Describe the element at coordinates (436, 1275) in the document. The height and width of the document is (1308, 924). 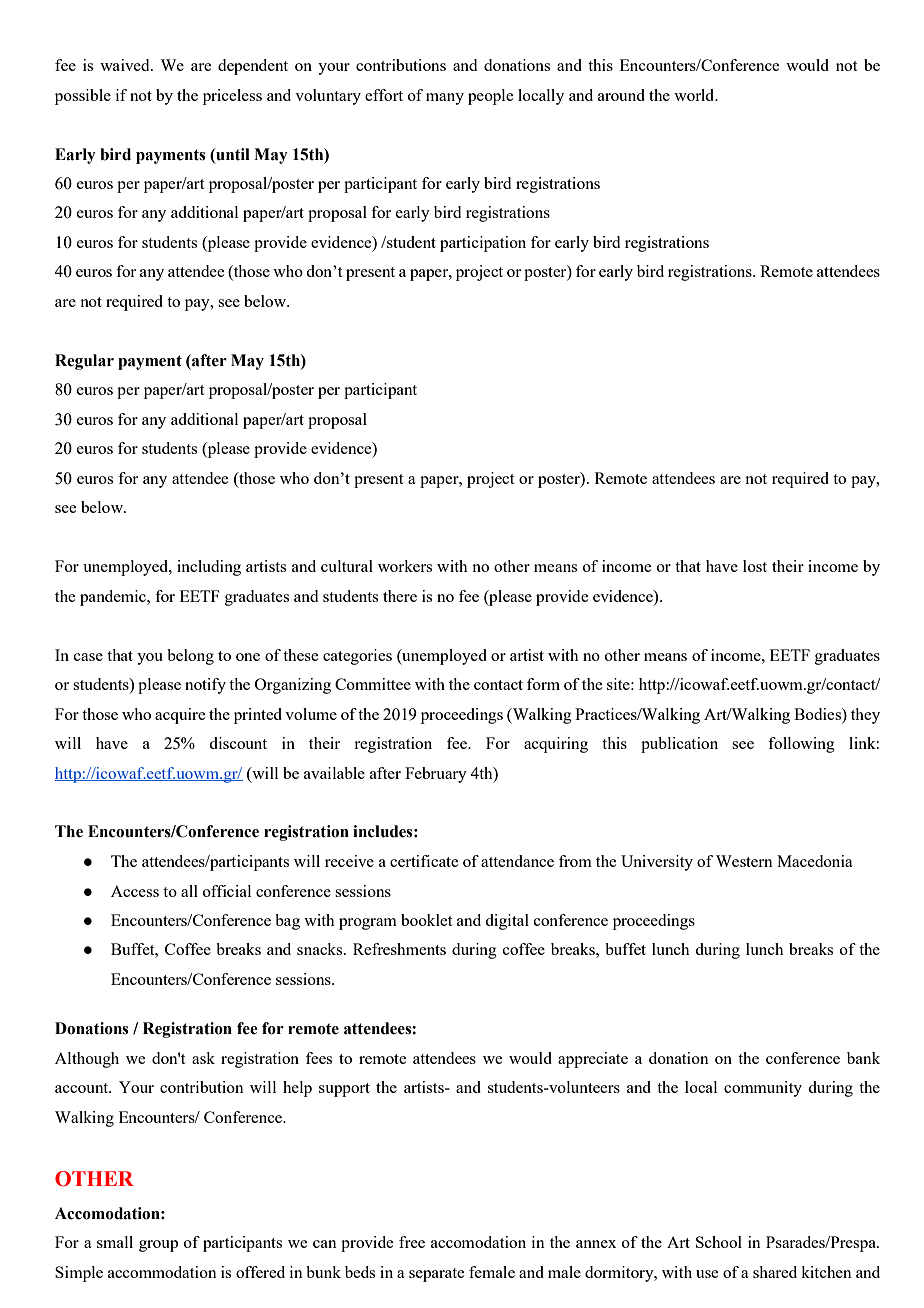
I see `separate` at that location.
